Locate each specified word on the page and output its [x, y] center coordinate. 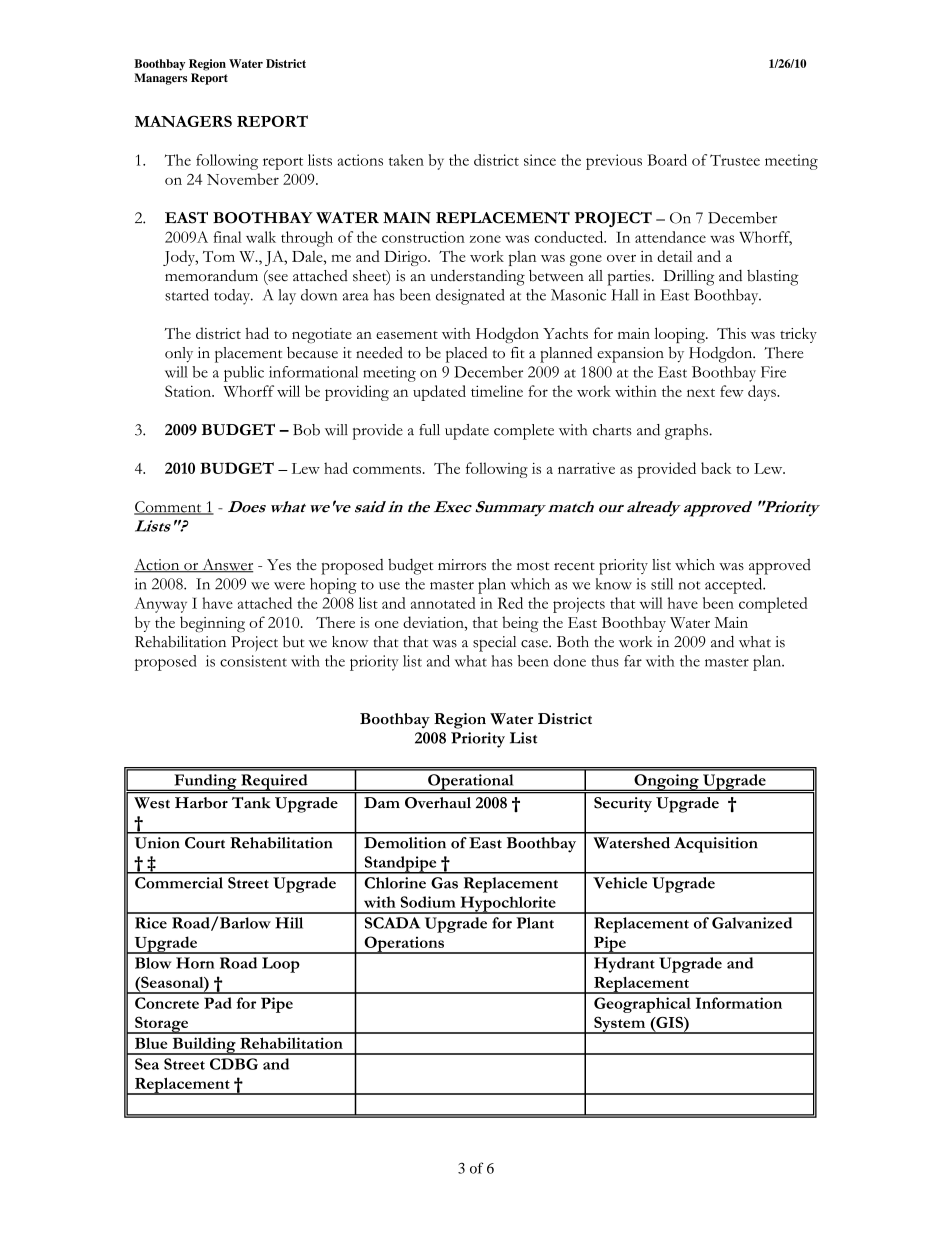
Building [204, 1046]
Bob [306, 430]
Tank [251, 802]
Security [623, 805]
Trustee [735, 160]
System [620, 1025]
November [243, 179]
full [429, 430]
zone [485, 239]
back [716, 468]
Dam [382, 802]
